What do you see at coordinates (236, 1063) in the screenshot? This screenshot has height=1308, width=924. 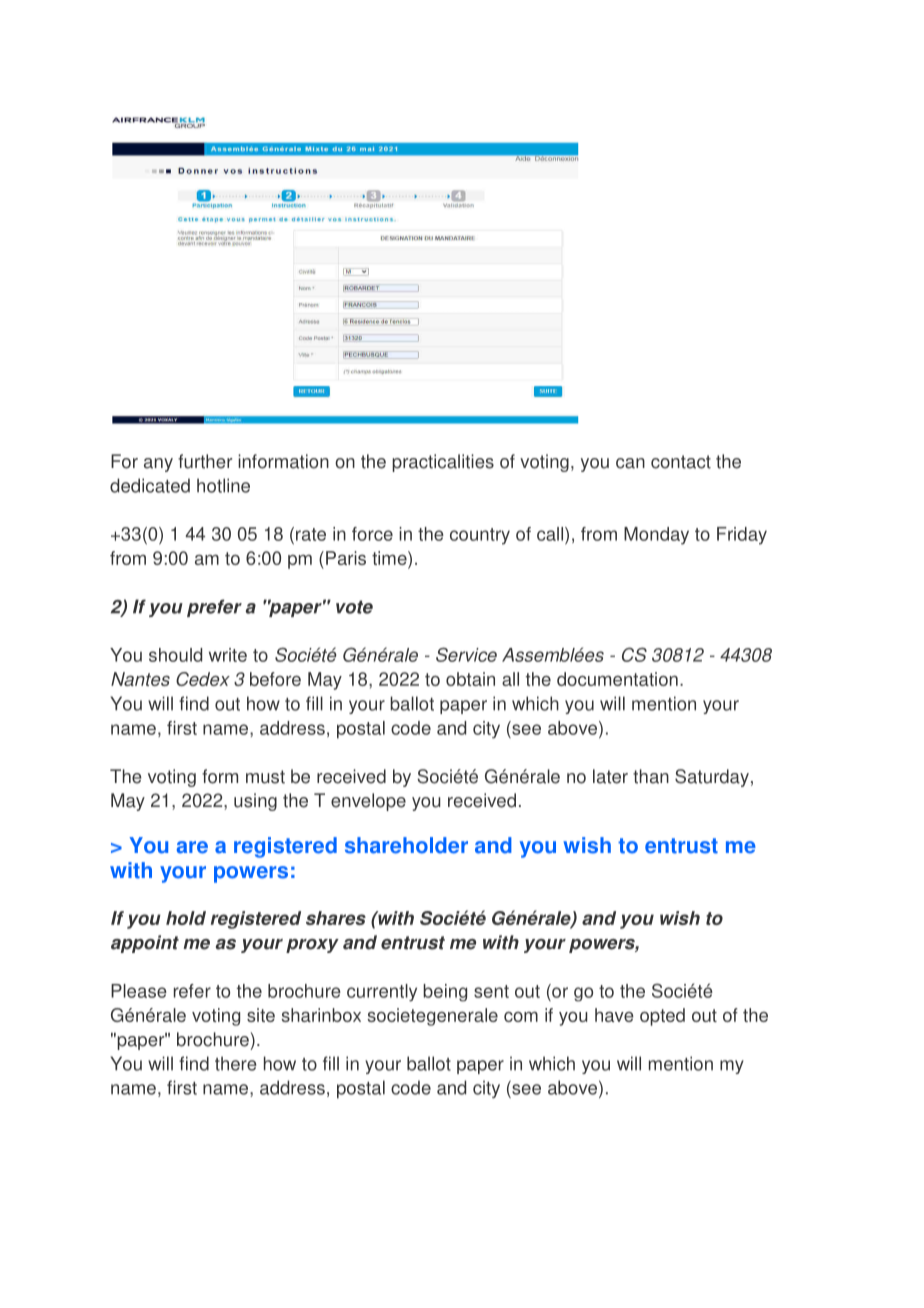 I see `there` at bounding box center [236, 1063].
